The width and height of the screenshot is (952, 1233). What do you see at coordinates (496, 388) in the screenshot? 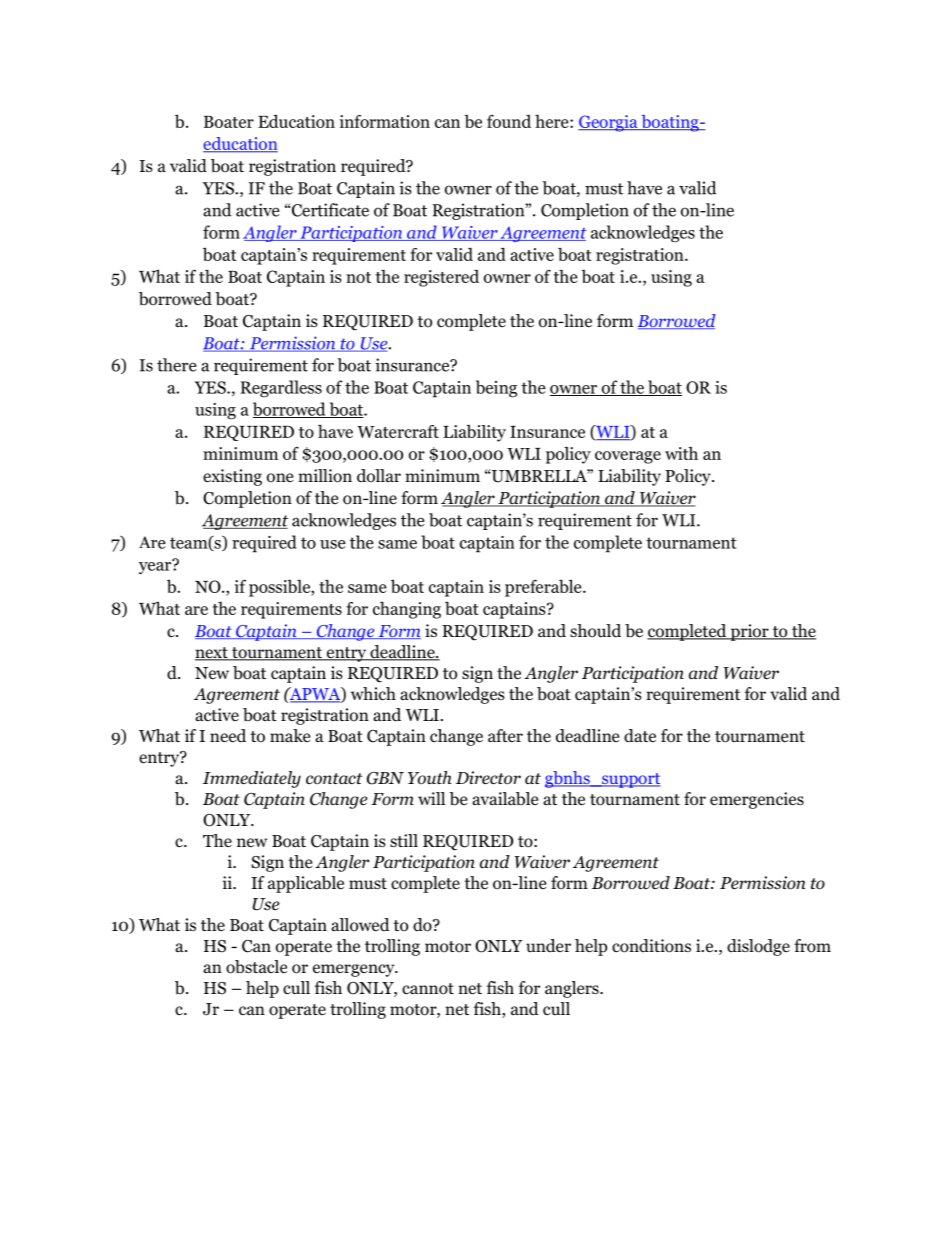
I see `being` at bounding box center [496, 388].
